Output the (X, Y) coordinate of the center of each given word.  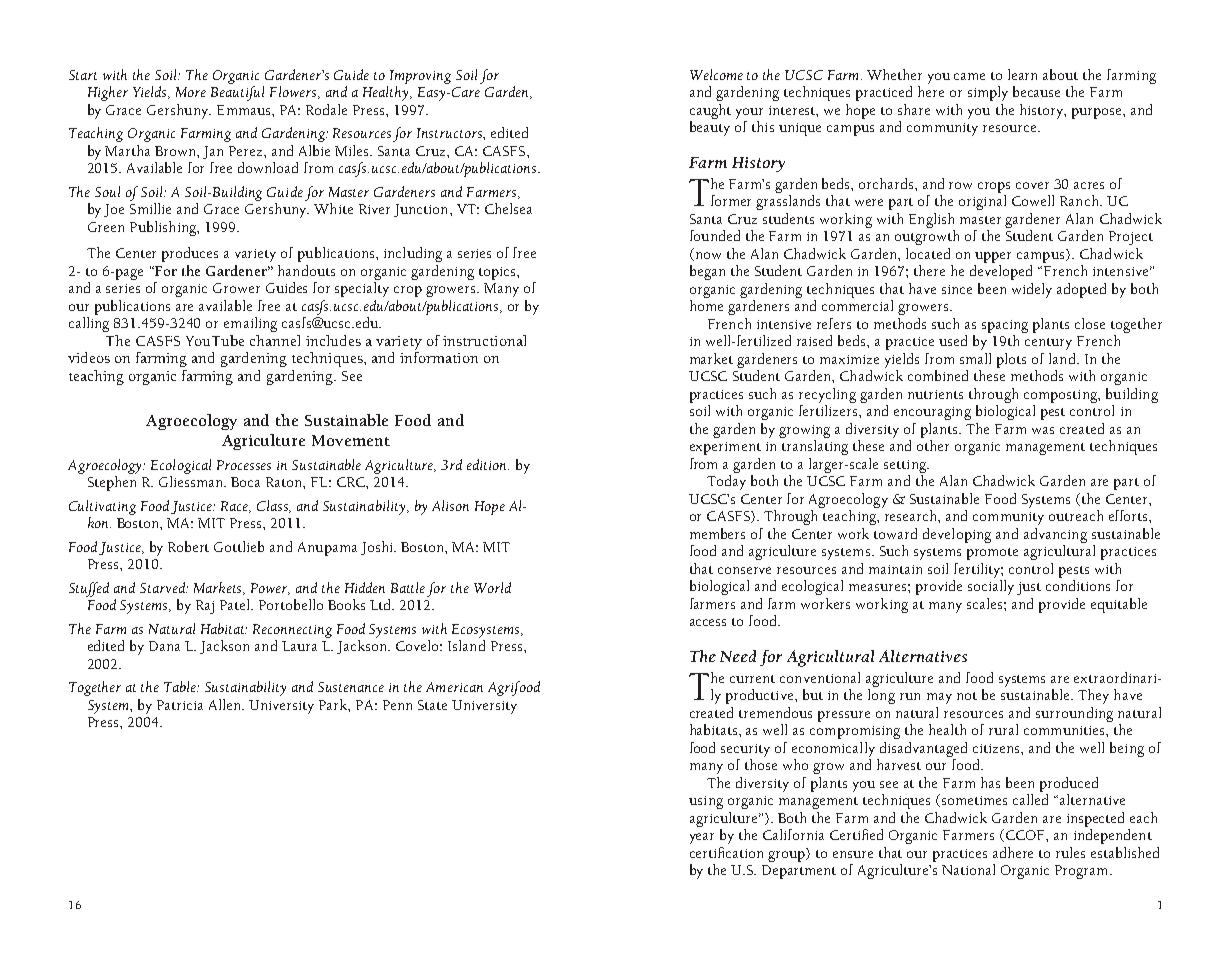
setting (906, 466)
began (707, 272)
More (191, 92)
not (967, 696)
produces (190, 254)
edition (488, 464)
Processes (244, 465)
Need (738, 656)
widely (1032, 290)
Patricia (180, 705)
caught (710, 111)
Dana (164, 646)
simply (988, 93)
